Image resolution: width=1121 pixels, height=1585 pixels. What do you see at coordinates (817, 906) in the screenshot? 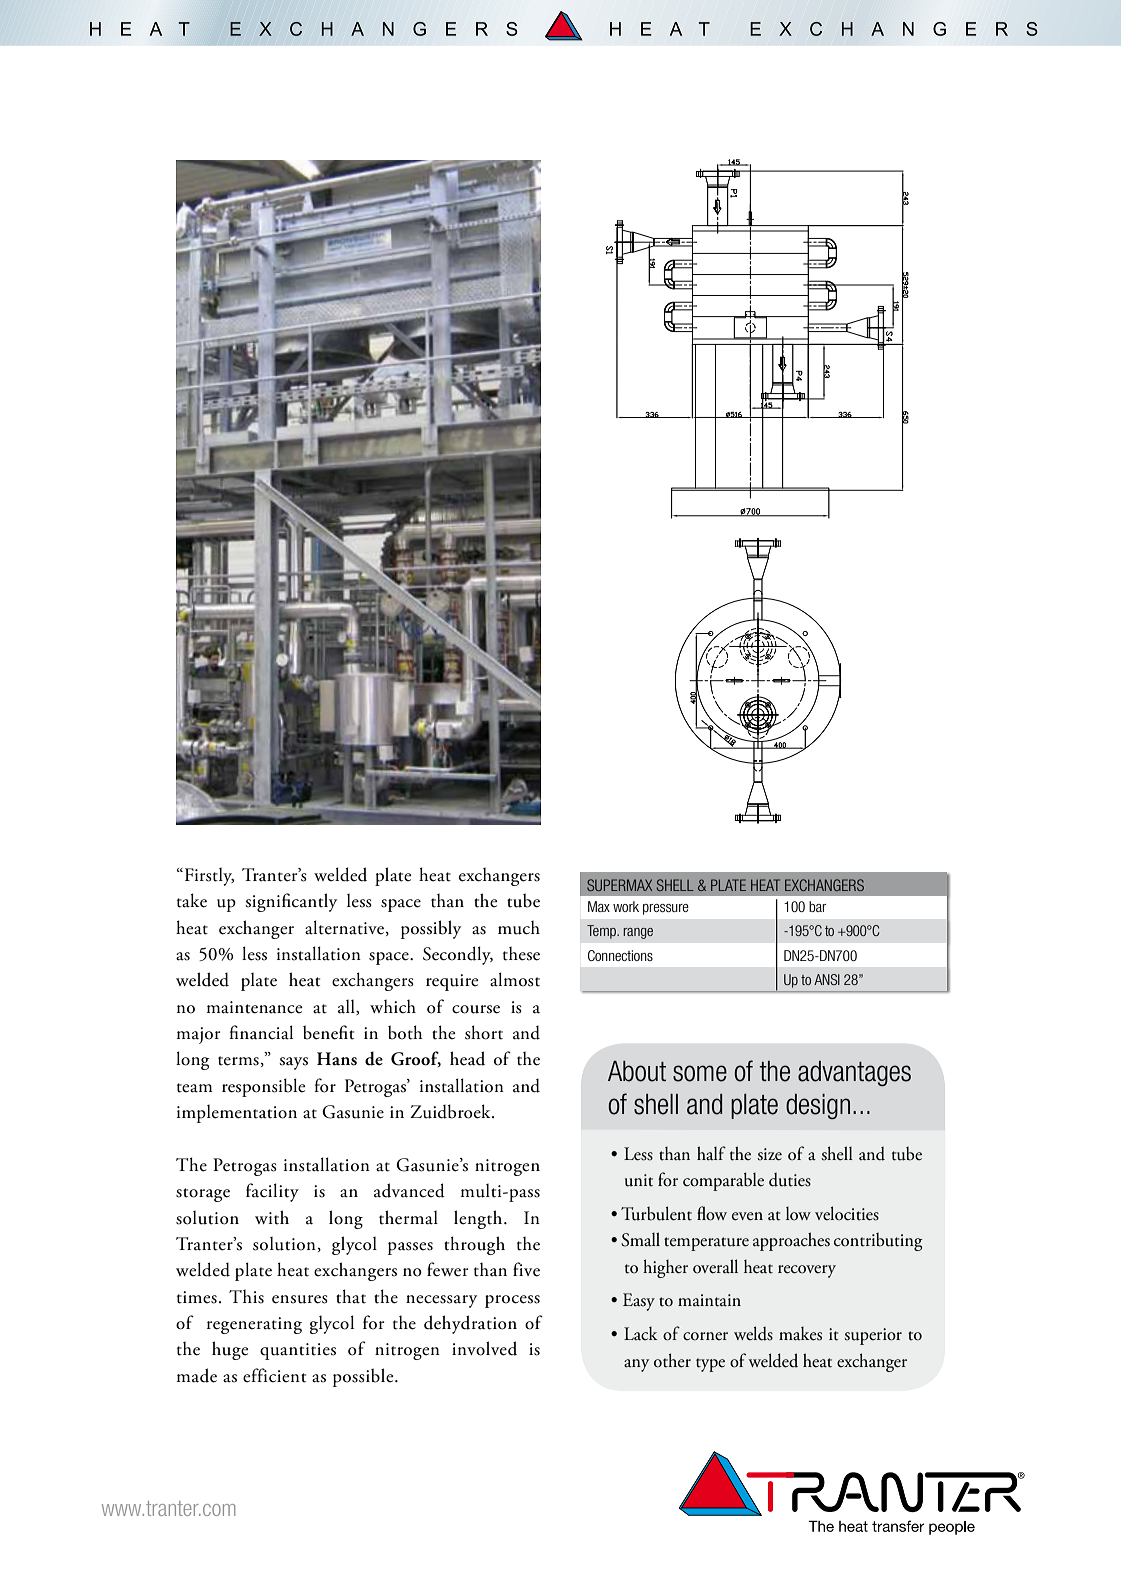
I see `bar` at bounding box center [817, 906].
